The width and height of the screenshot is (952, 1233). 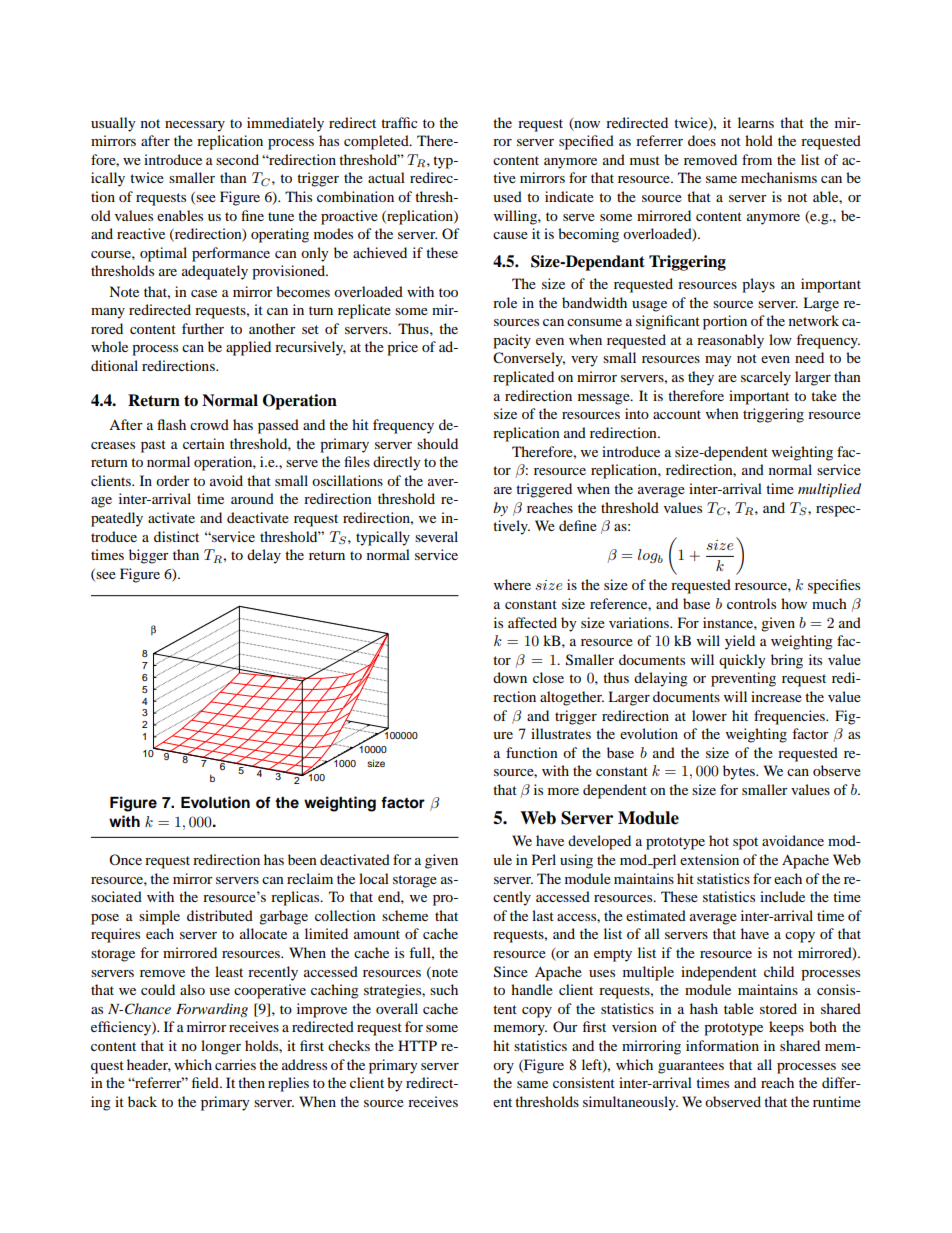 I want to click on used, so click(x=507, y=196).
